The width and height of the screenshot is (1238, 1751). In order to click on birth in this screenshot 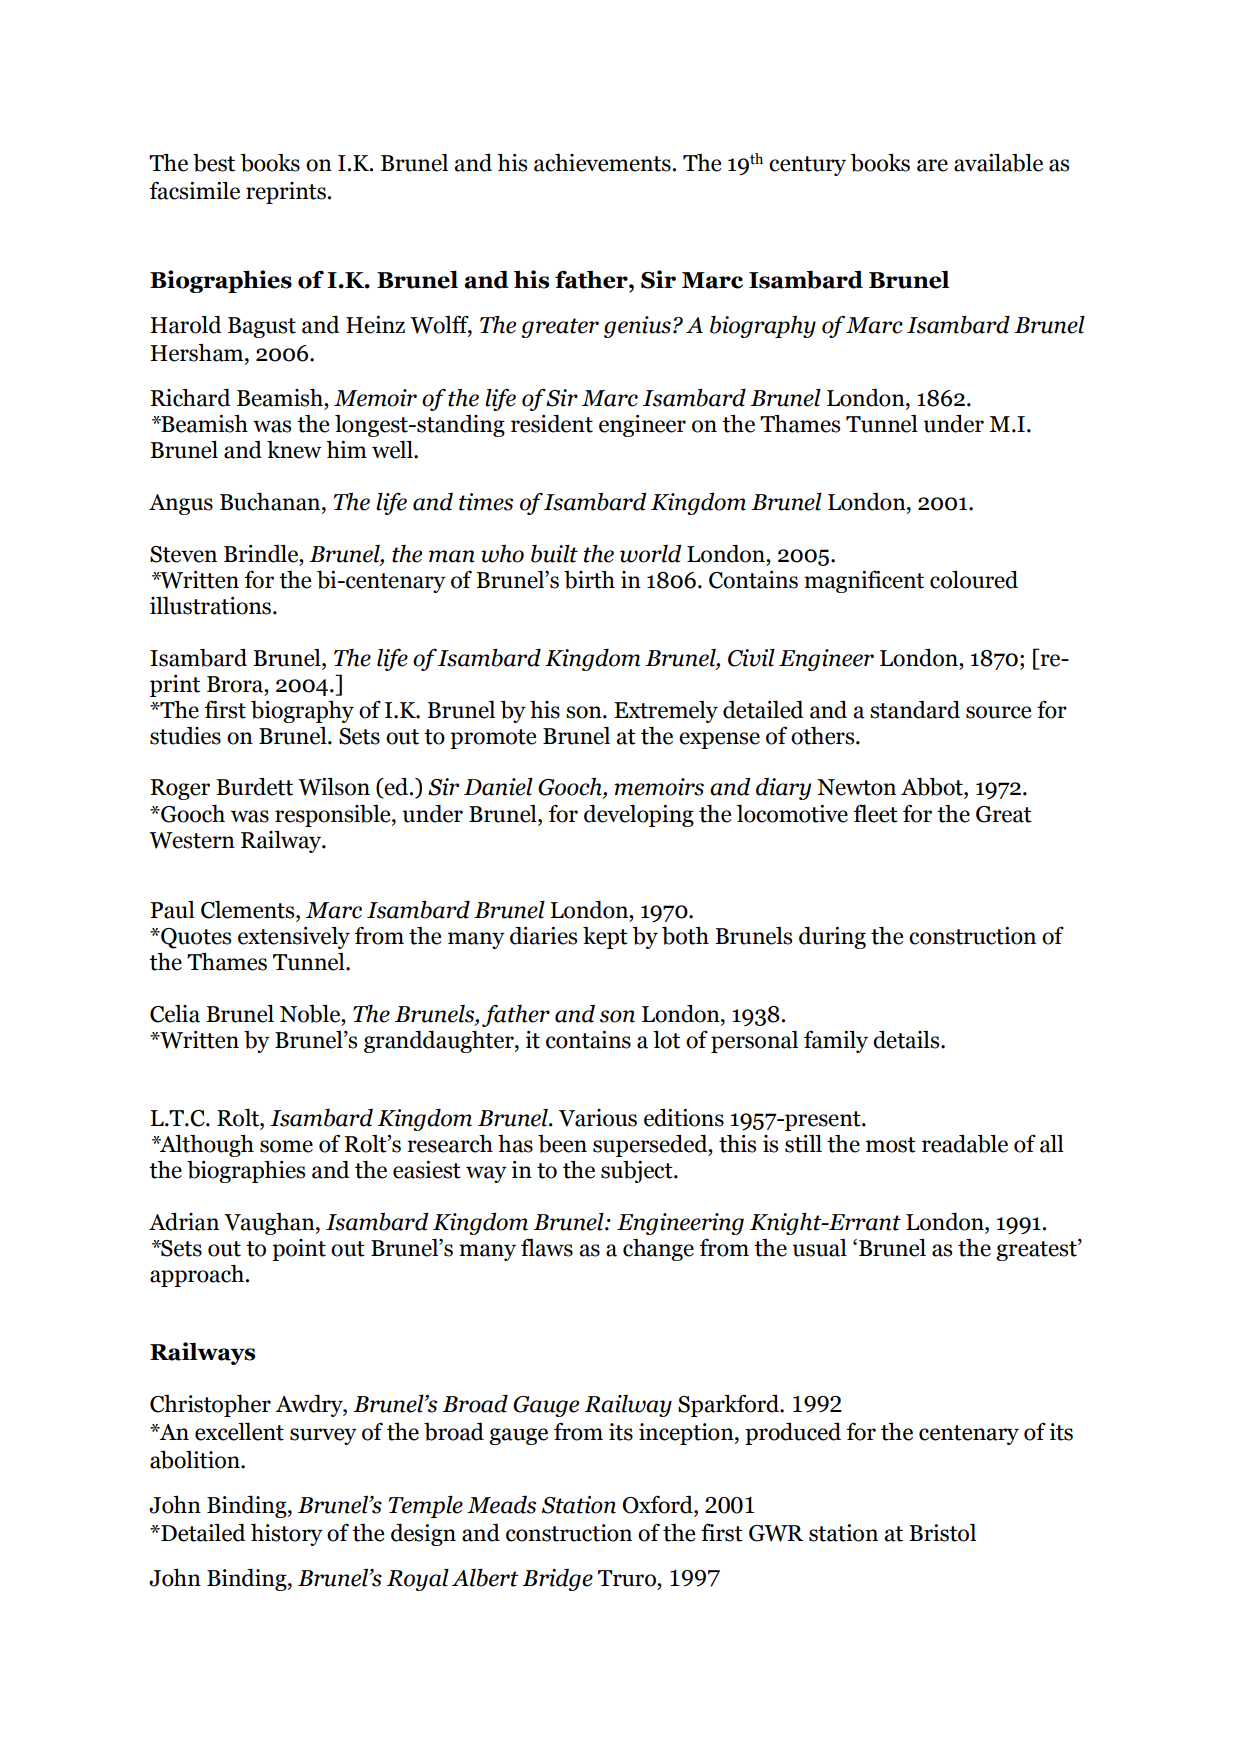, I will do `click(589, 580)`.
